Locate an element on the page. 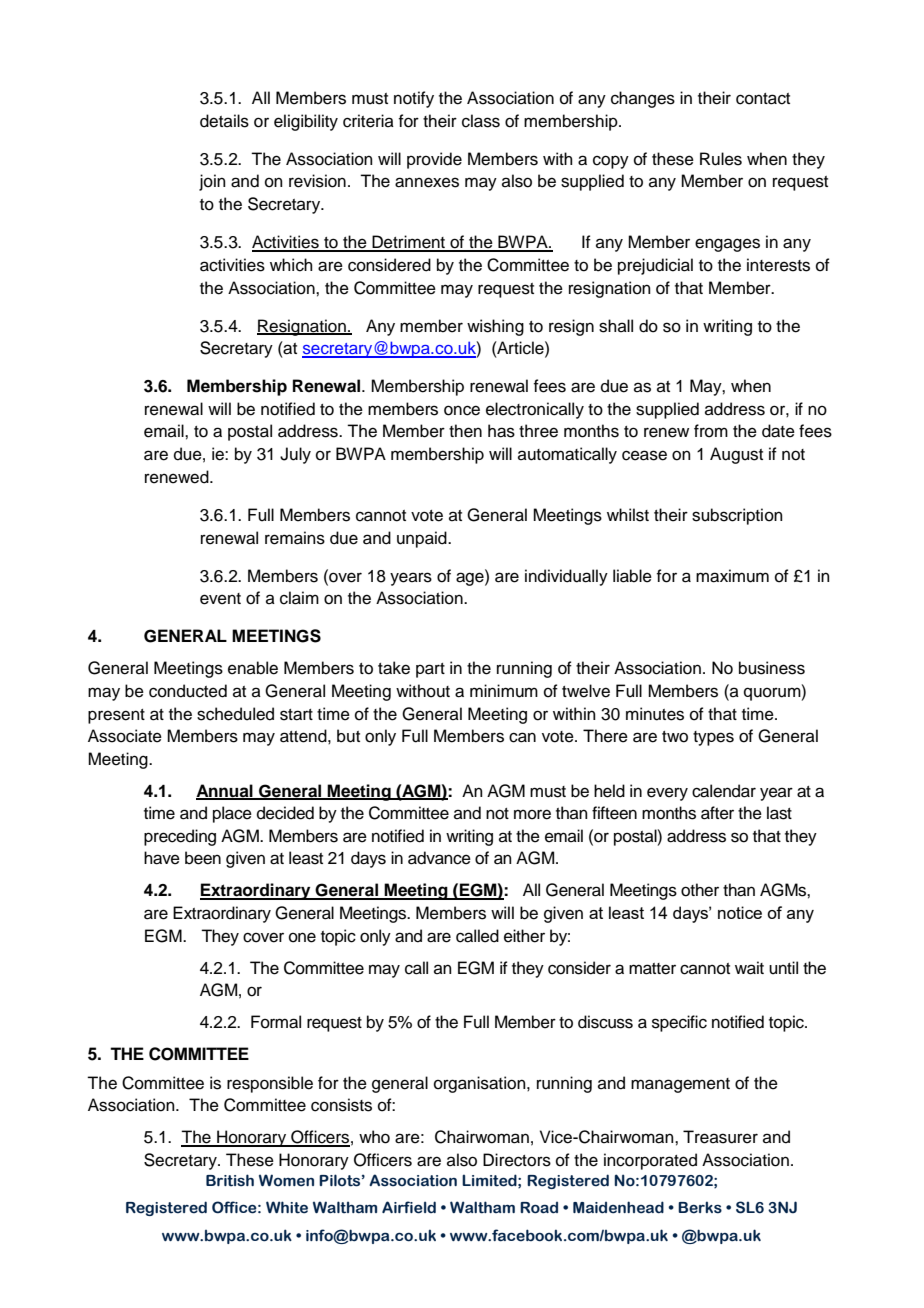  business is located at coordinates (772, 668).
